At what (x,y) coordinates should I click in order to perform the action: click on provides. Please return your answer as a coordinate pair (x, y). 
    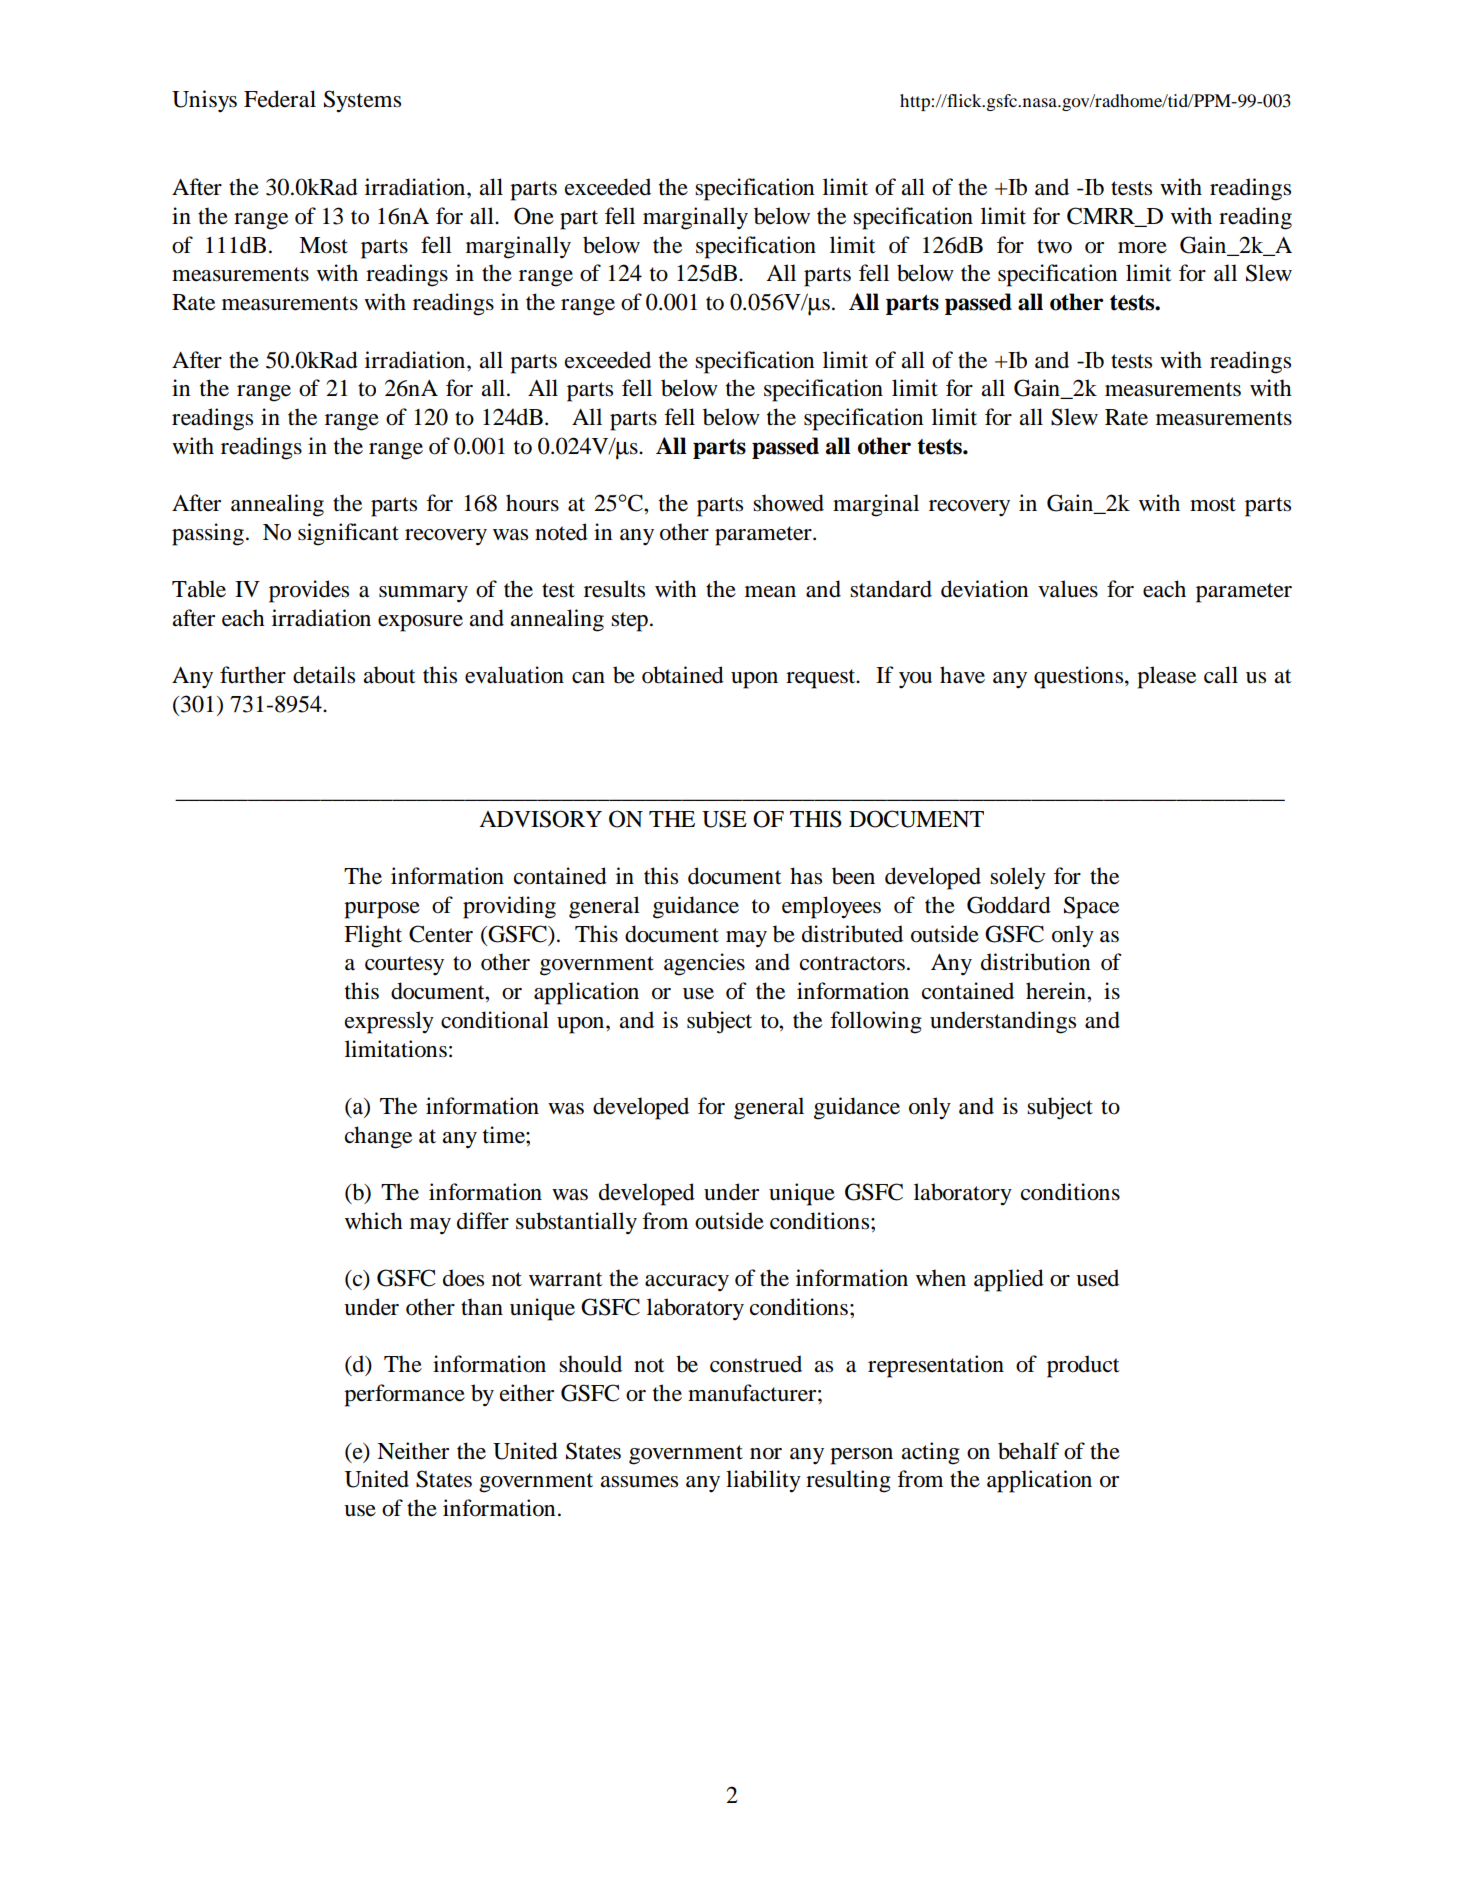
    Looking at the image, I should click on (309, 591).
